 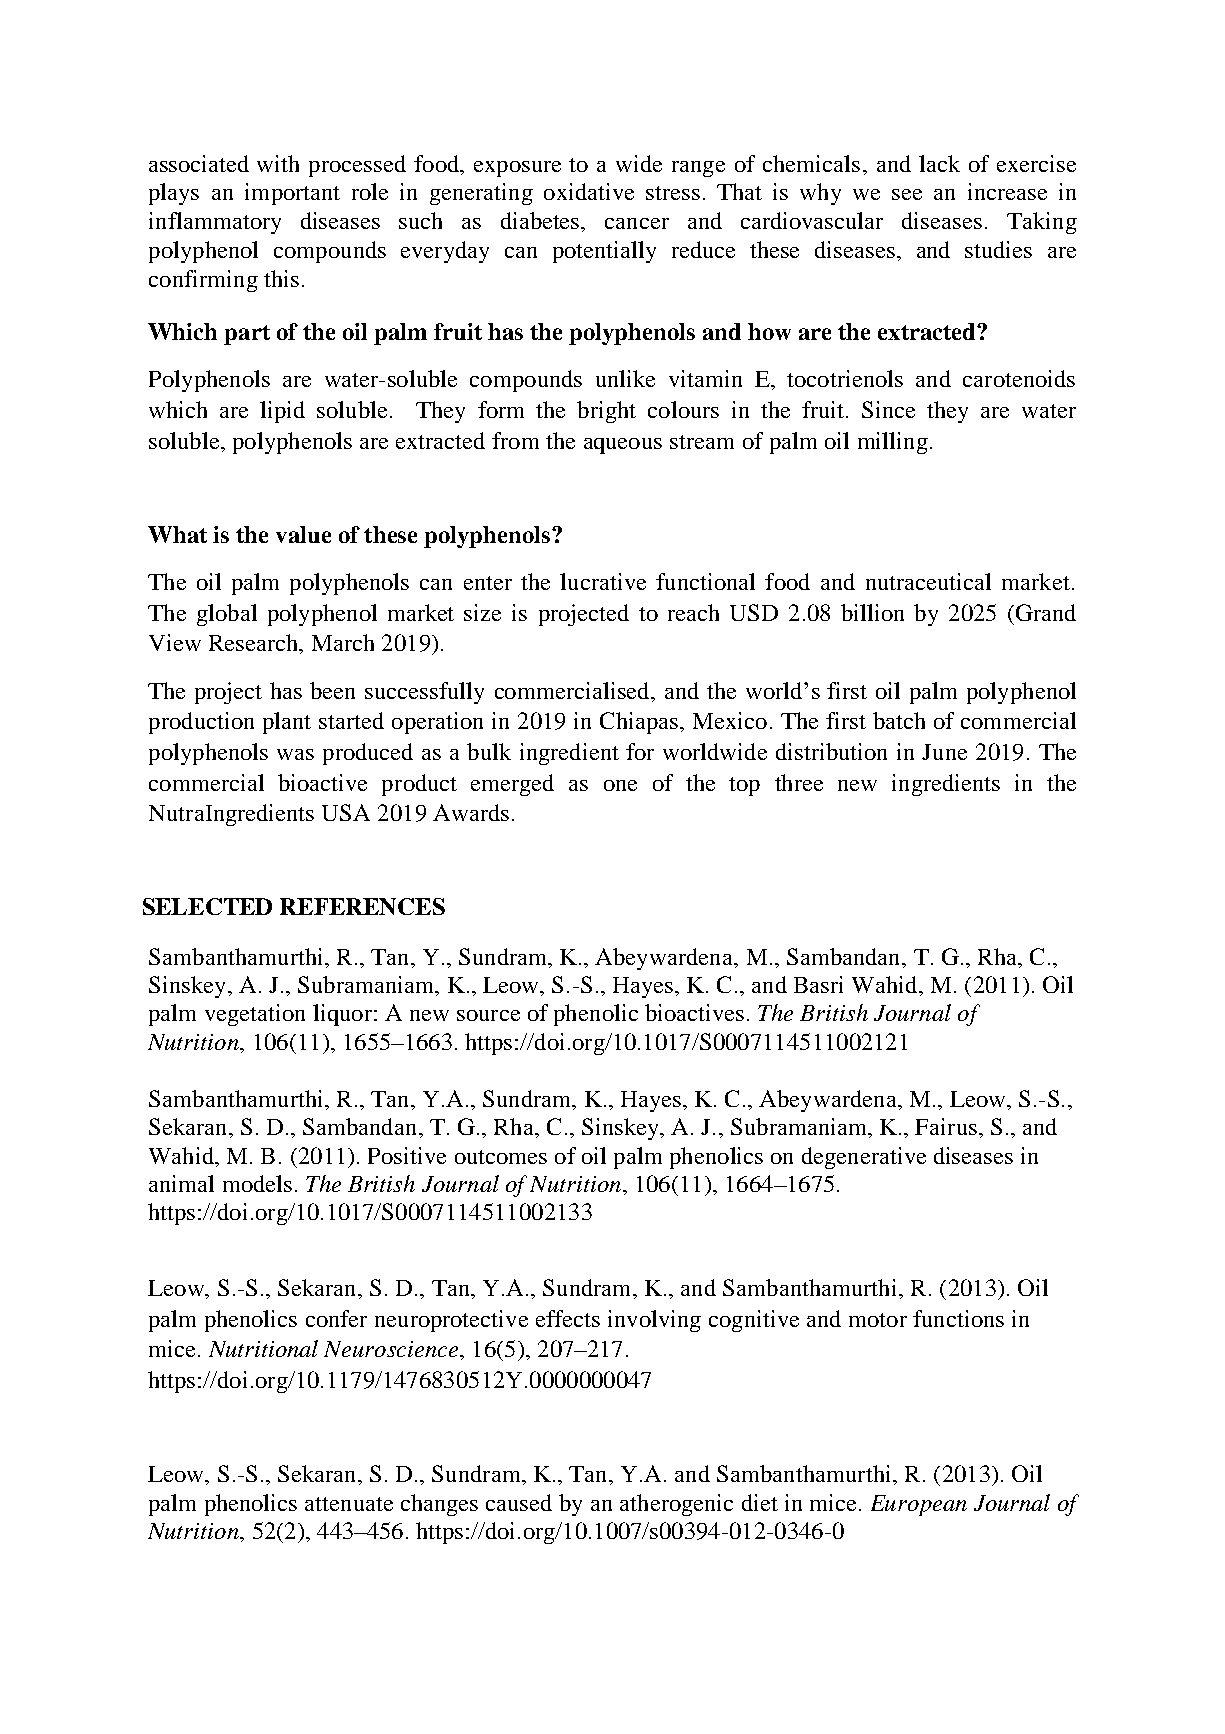 What do you see at coordinates (292, 194) in the screenshot?
I see `important` at bounding box center [292, 194].
